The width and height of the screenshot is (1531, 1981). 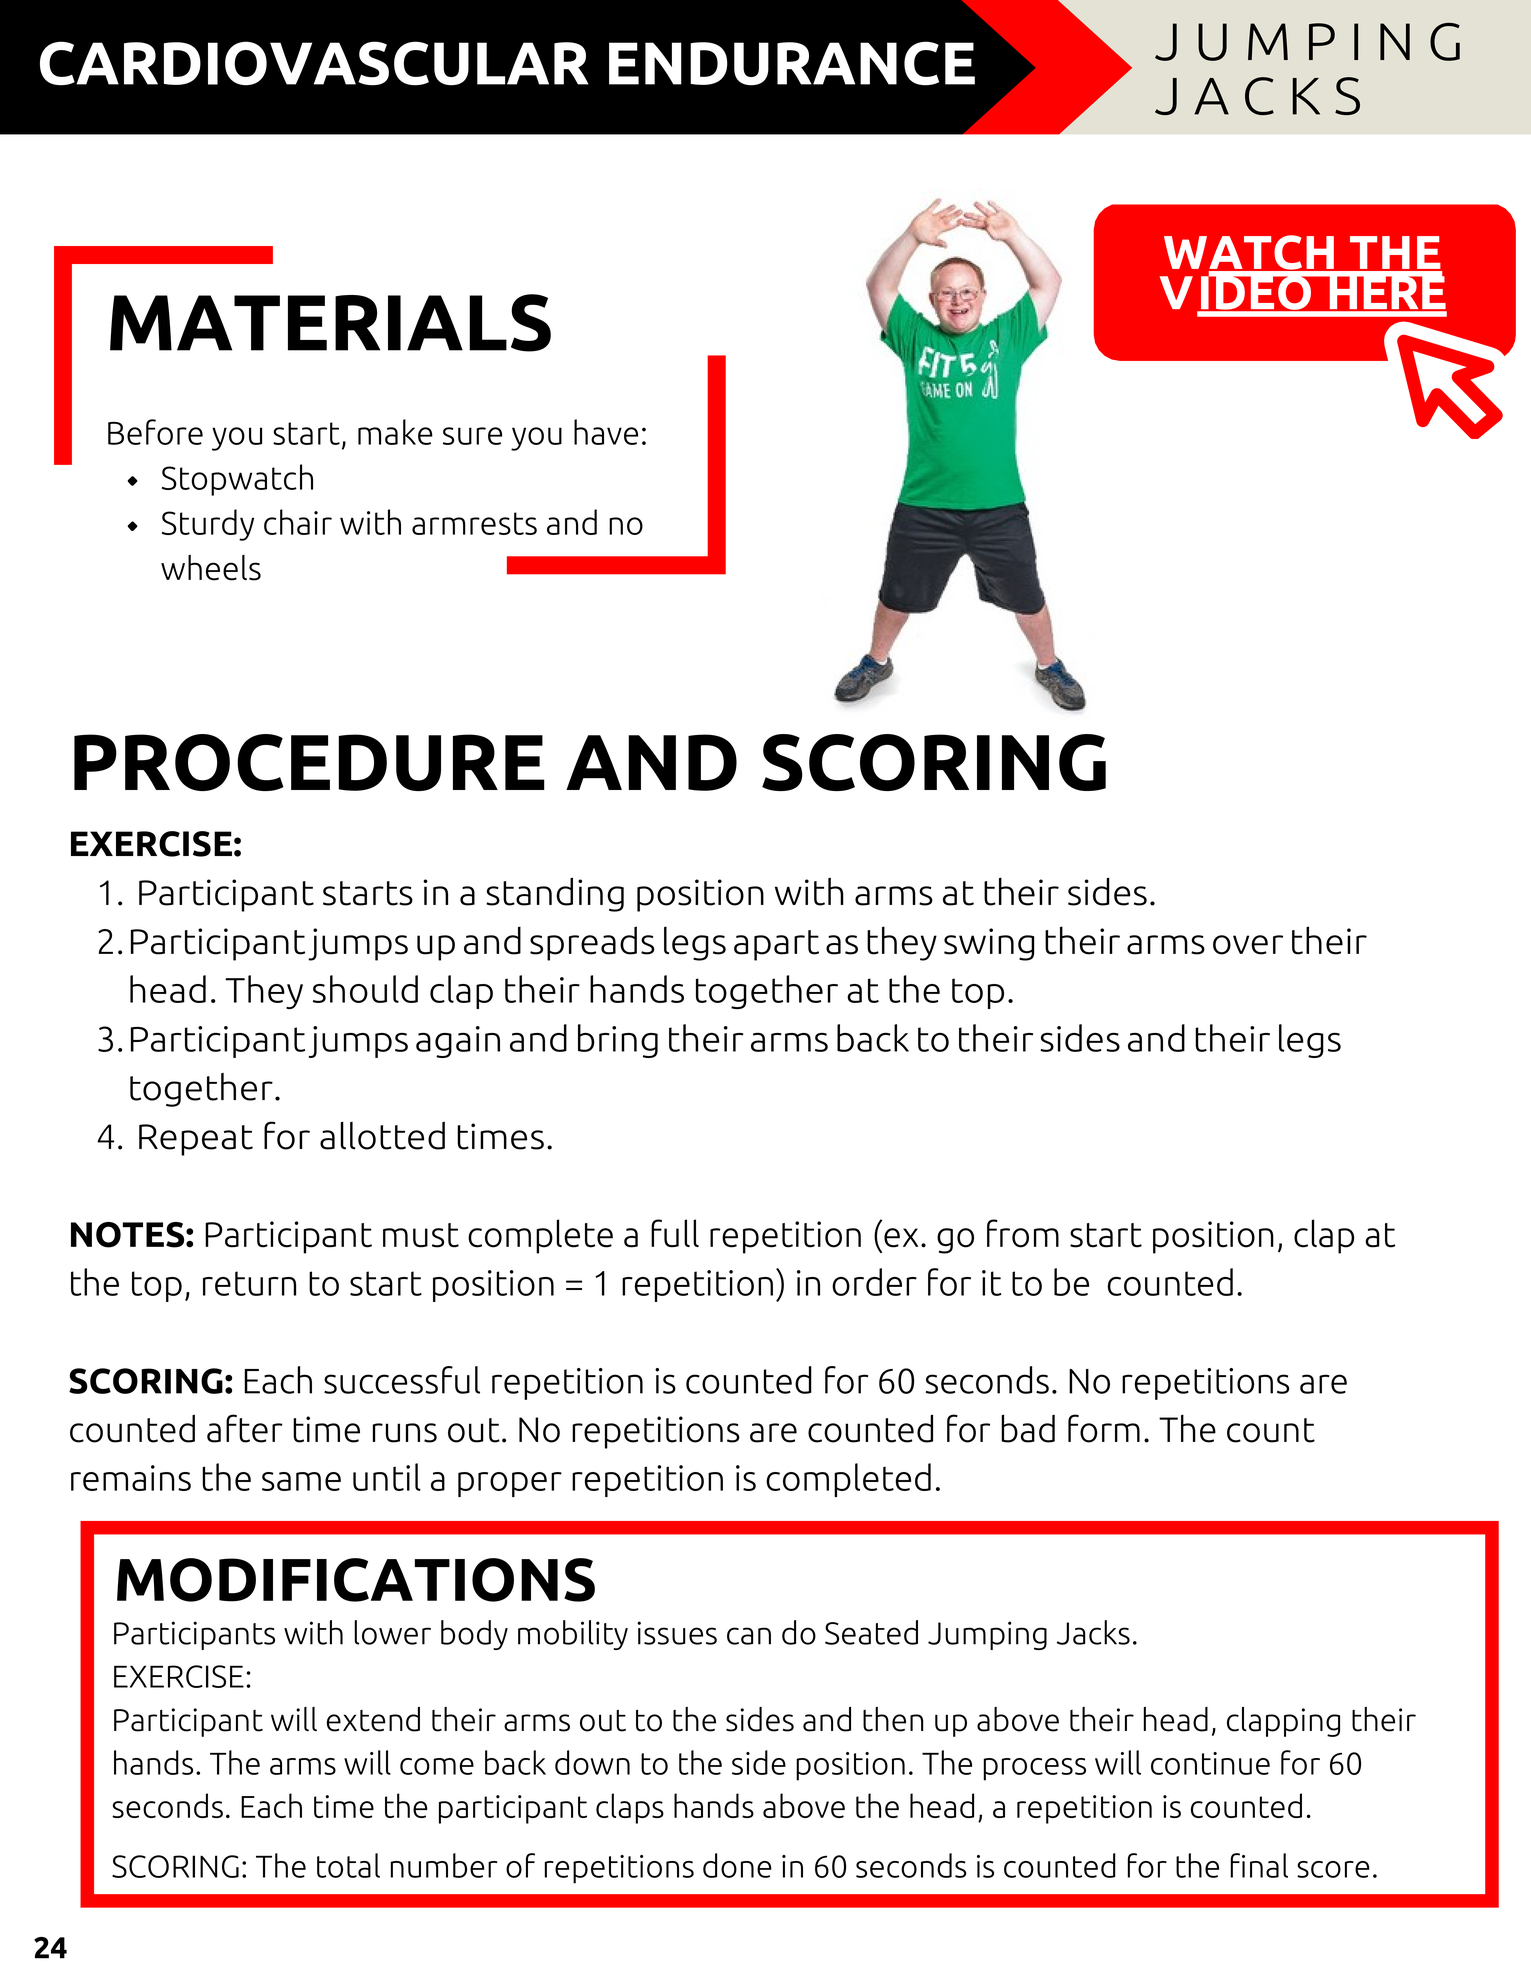 I want to click on should, so click(x=365, y=989).
